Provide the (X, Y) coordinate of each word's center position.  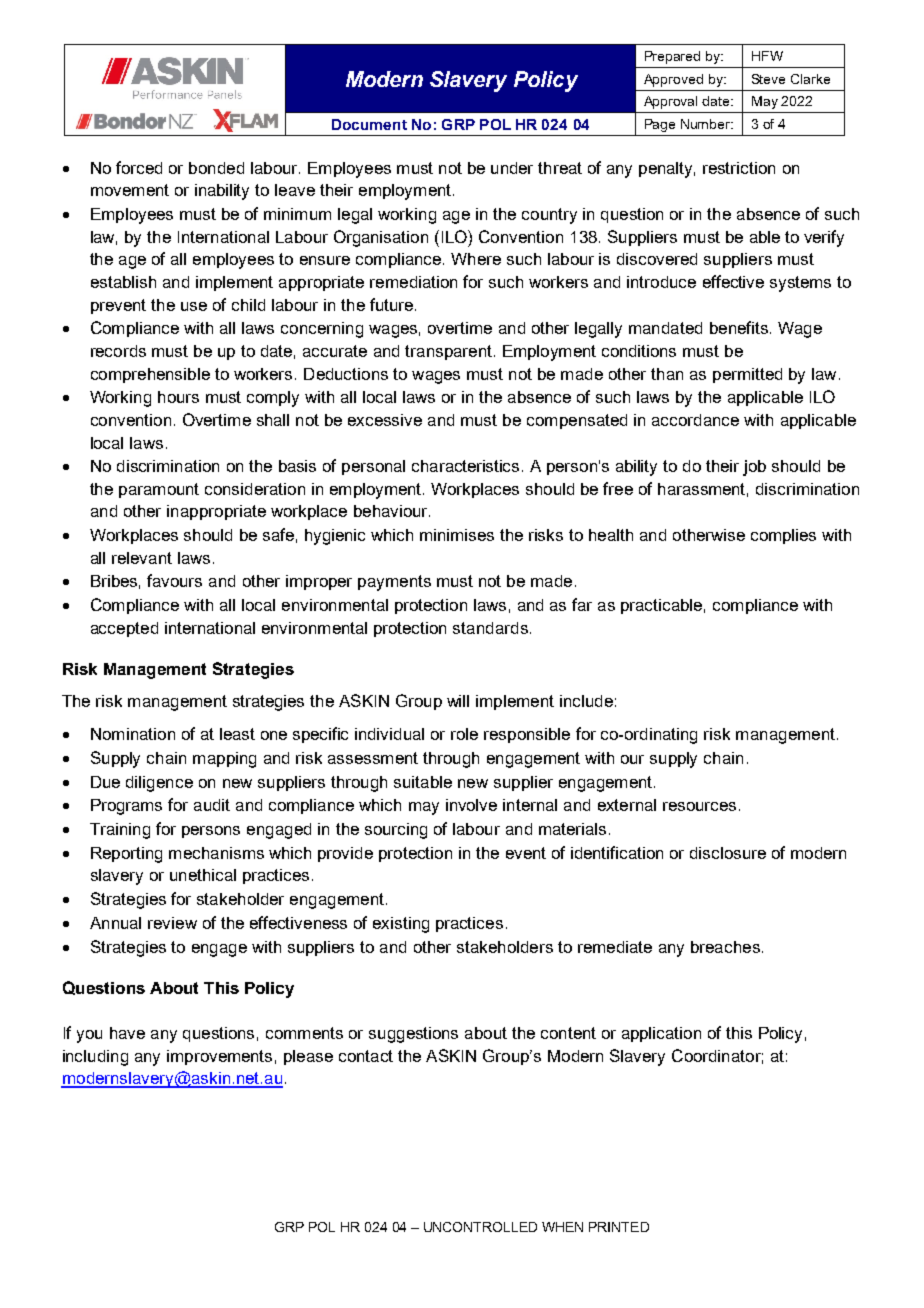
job (754, 468)
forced (139, 167)
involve (471, 805)
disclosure (728, 853)
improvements (219, 1057)
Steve (768, 79)
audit (212, 805)
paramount (159, 490)
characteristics (465, 466)
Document (369, 124)
